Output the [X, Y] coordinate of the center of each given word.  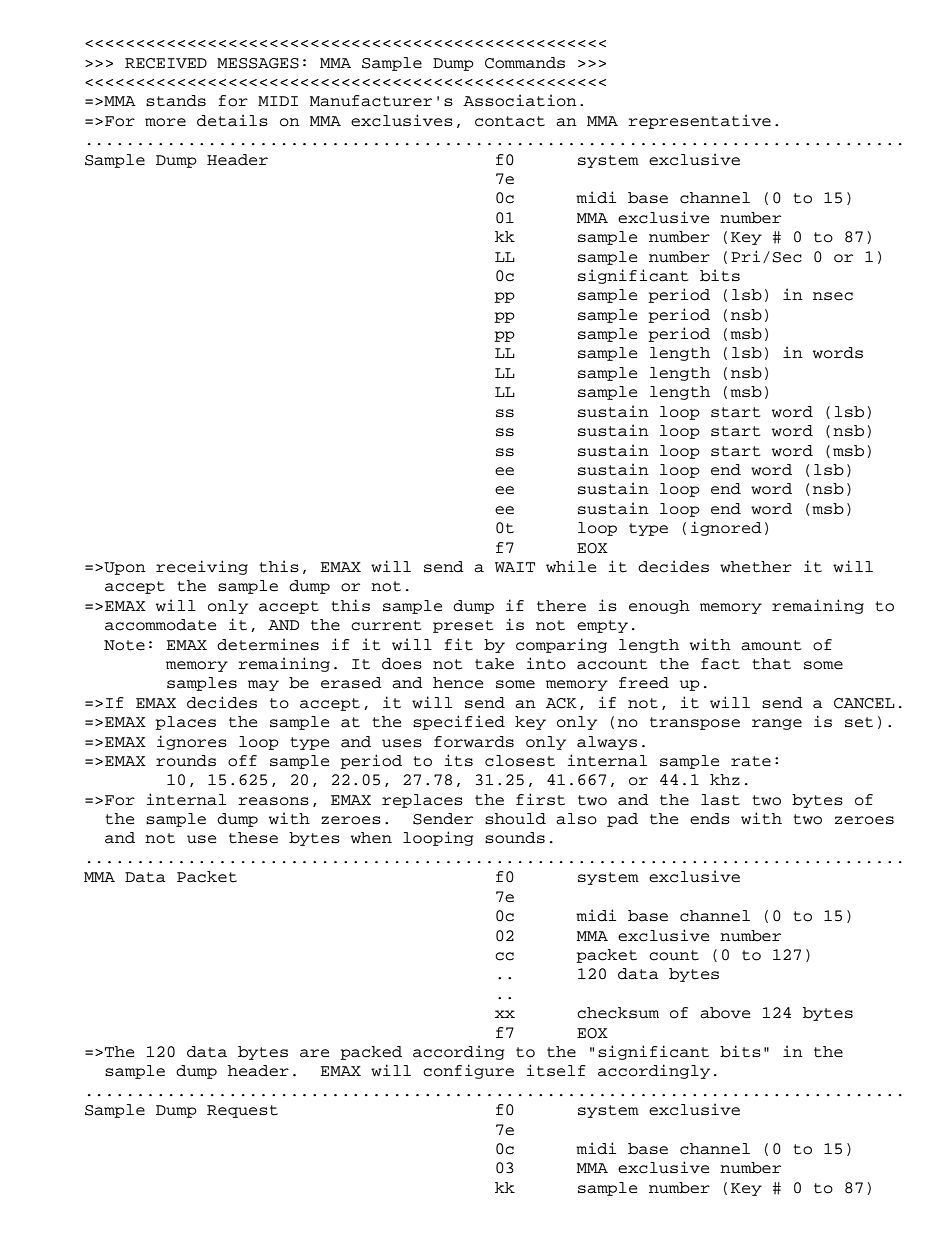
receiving [202, 567]
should [515, 819]
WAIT [515, 567]
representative [699, 121]
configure [468, 1071]
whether [756, 567]
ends [710, 819]
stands [176, 101]
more [165, 122]
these [253, 838]
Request [242, 1111]
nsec [833, 296]
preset [463, 626]
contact [510, 121]
